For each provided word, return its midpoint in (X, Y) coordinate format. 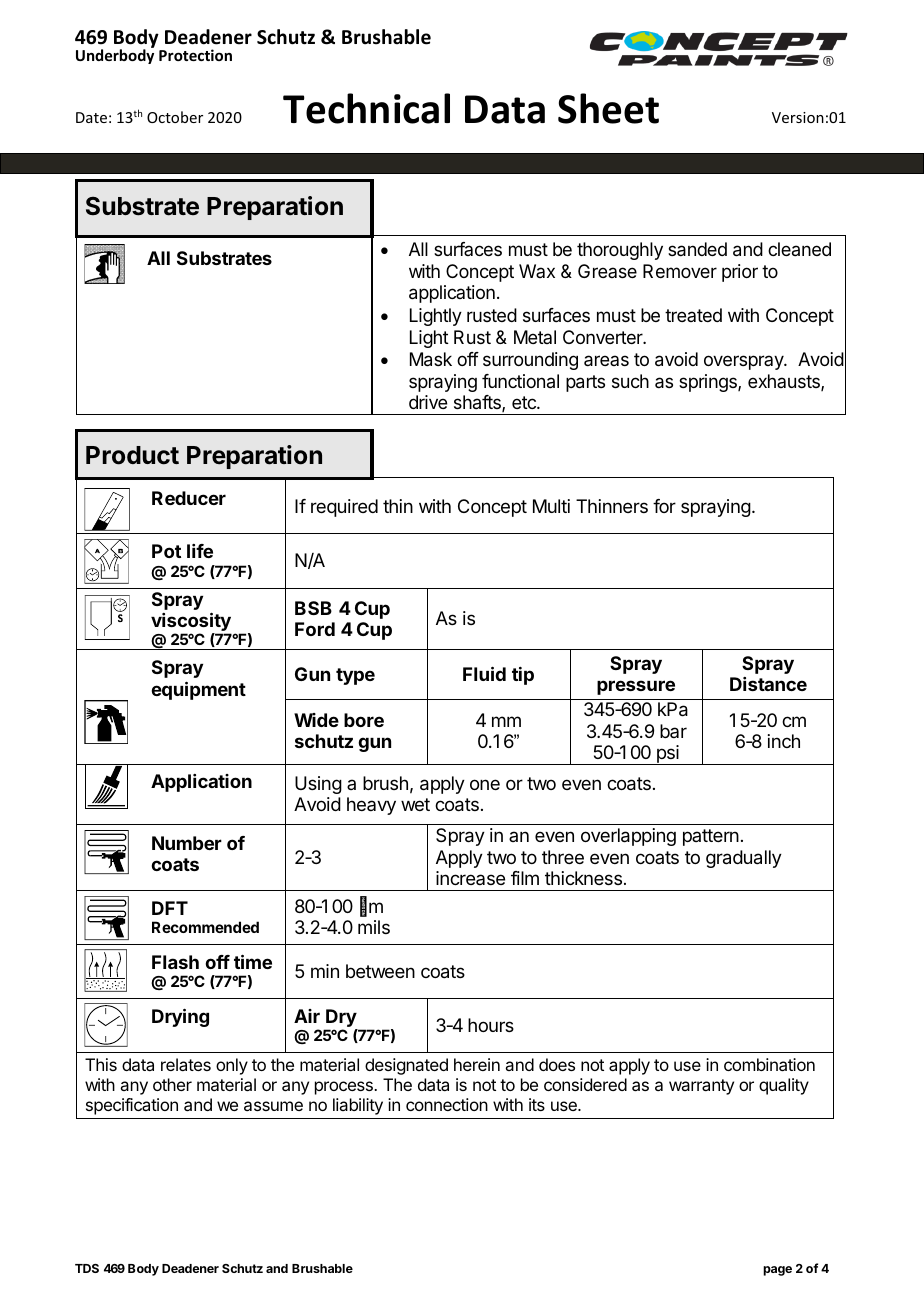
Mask (431, 359)
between (380, 971)
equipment (198, 690)
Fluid (484, 673)
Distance (768, 684)
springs (709, 383)
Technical (366, 108)
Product (132, 455)
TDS (87, 1268)
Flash (175, 962)
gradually (744, 859)
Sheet (608, 108)
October (175, 117)
